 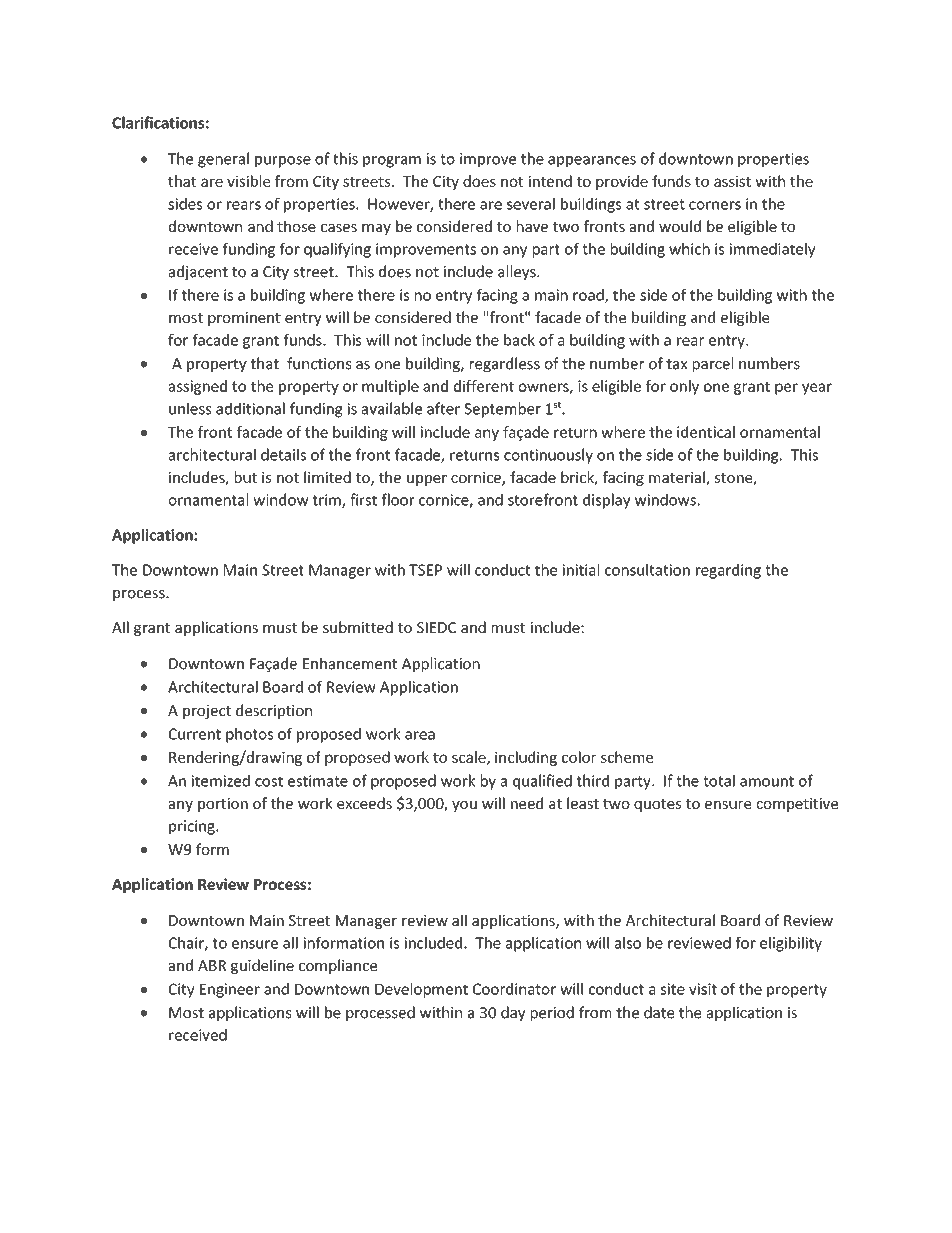 I want to click on identical, so click(x=706, y=432).
